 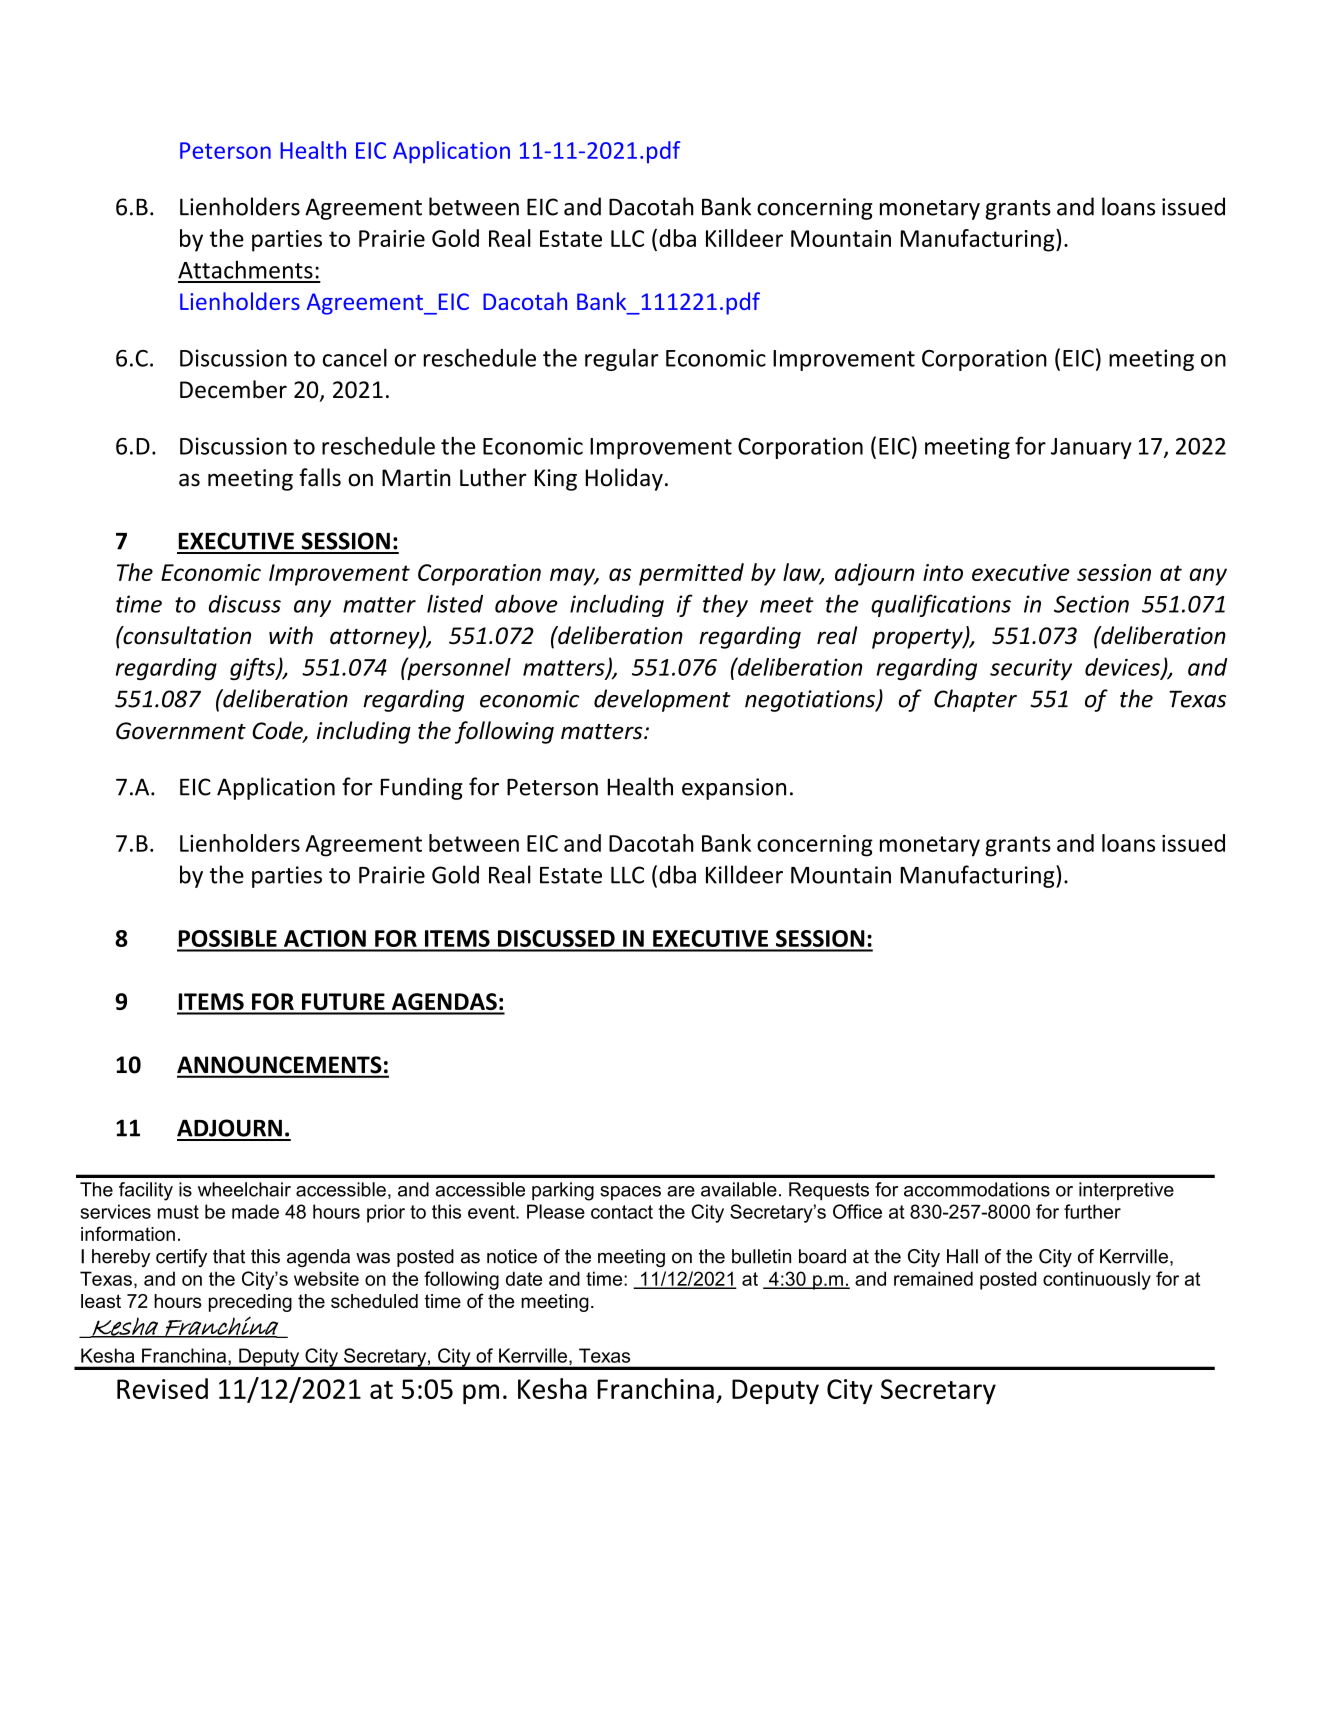 What do you see at coordinates (975, 700) in the image?
I see `Chapter` at bounding box center [975, 700].
